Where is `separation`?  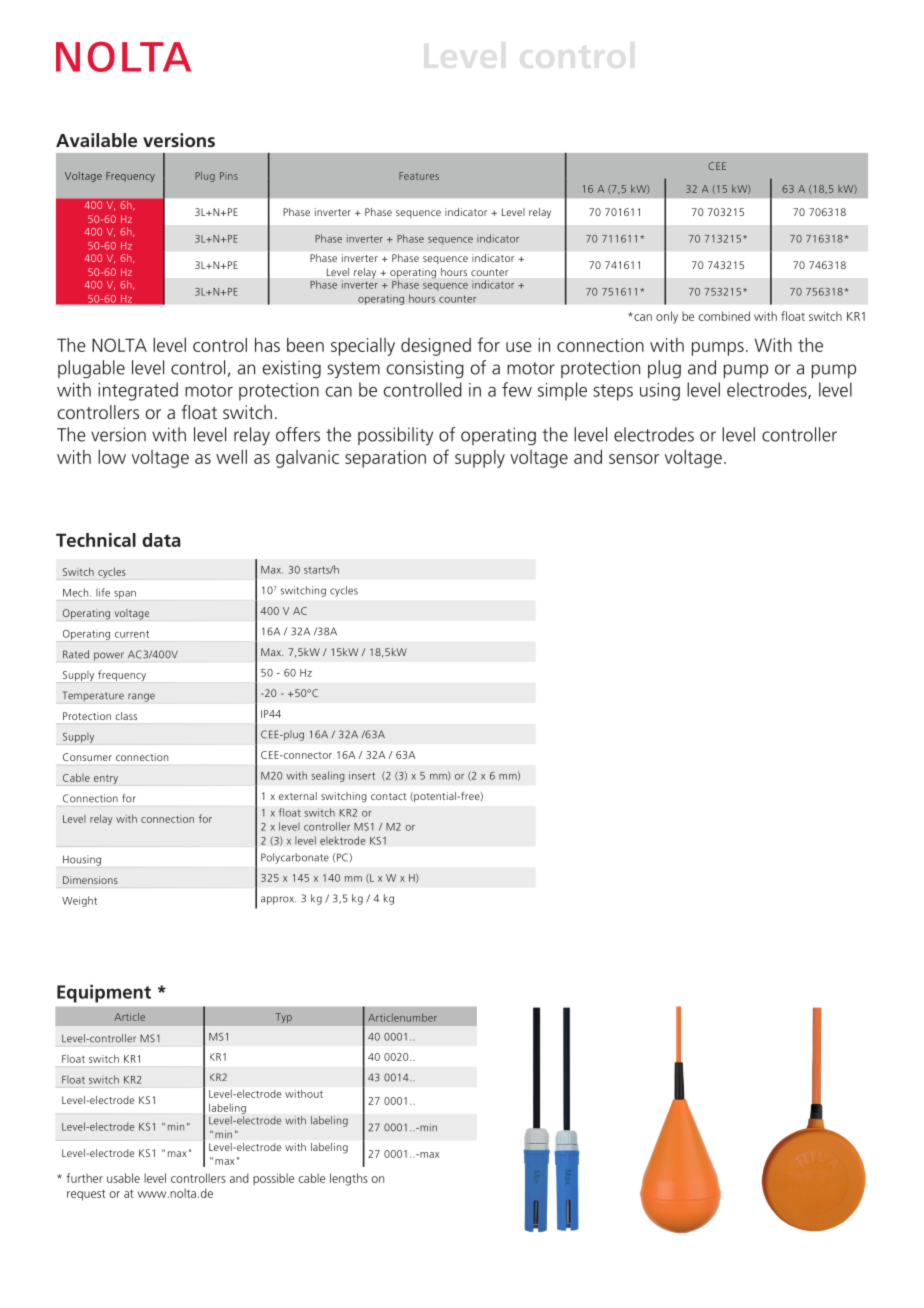 separation is located at coordinates (385, 459).
